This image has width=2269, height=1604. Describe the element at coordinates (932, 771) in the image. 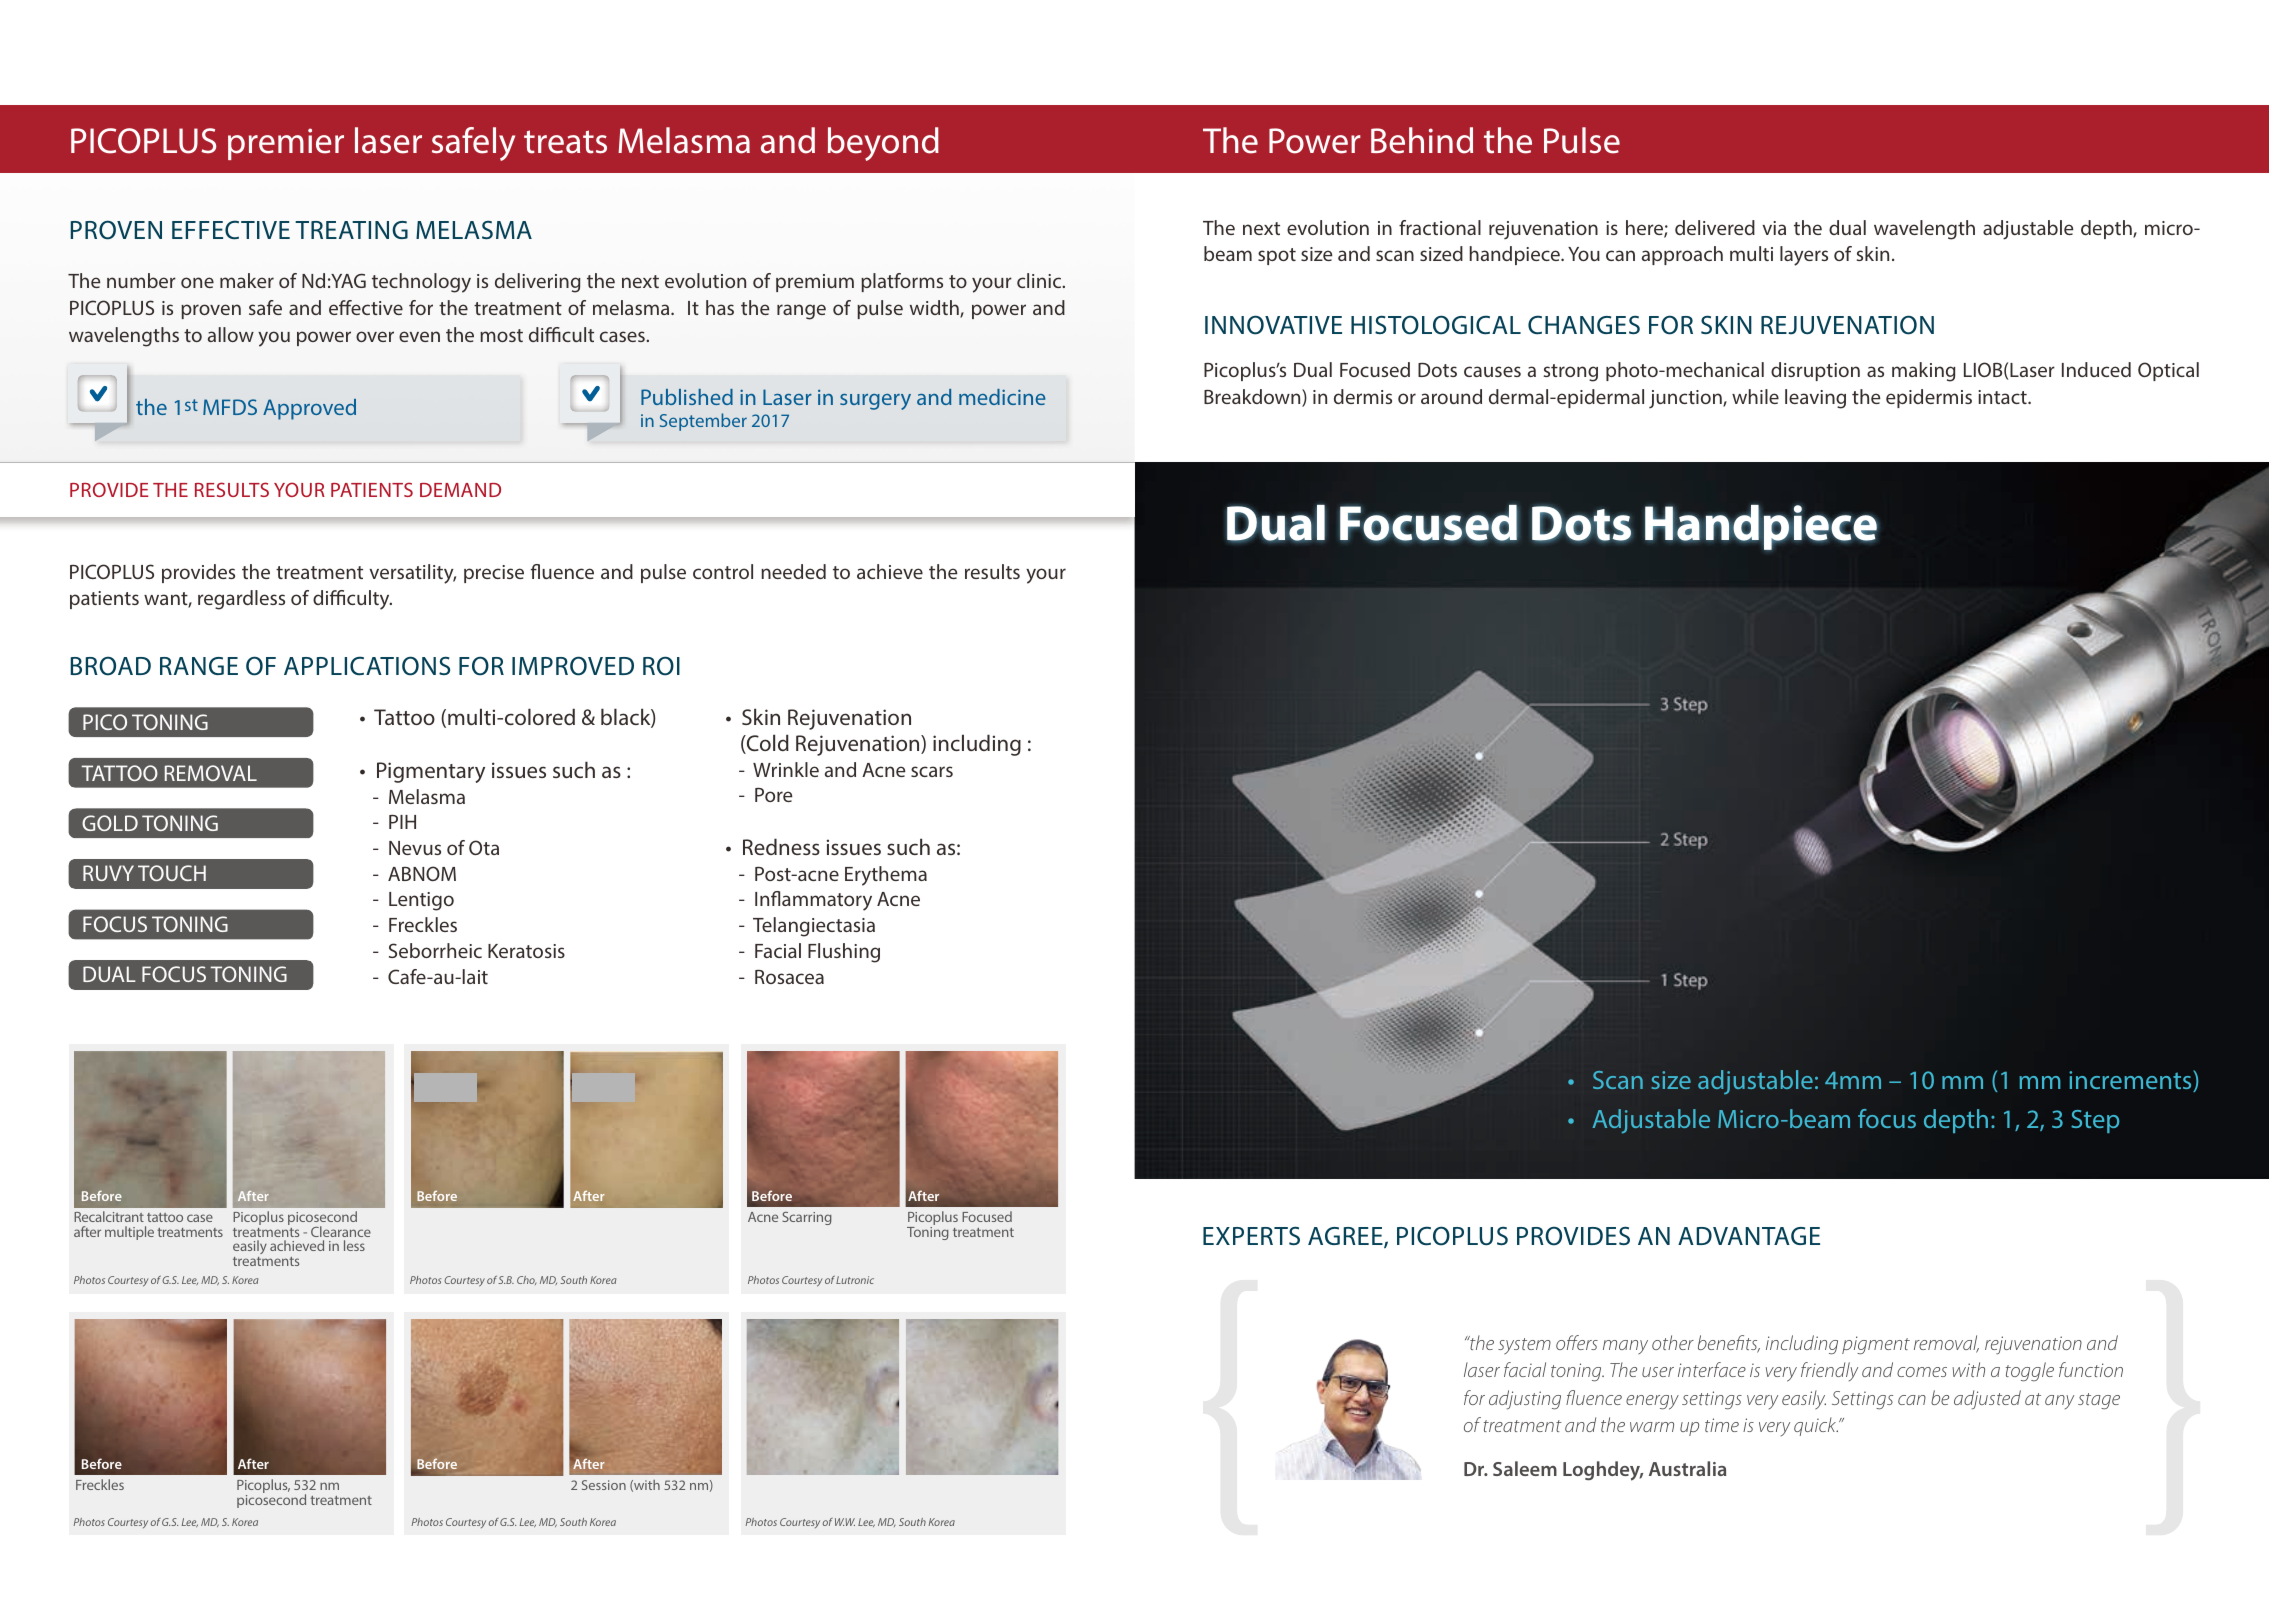

I see `scars` at that location.
